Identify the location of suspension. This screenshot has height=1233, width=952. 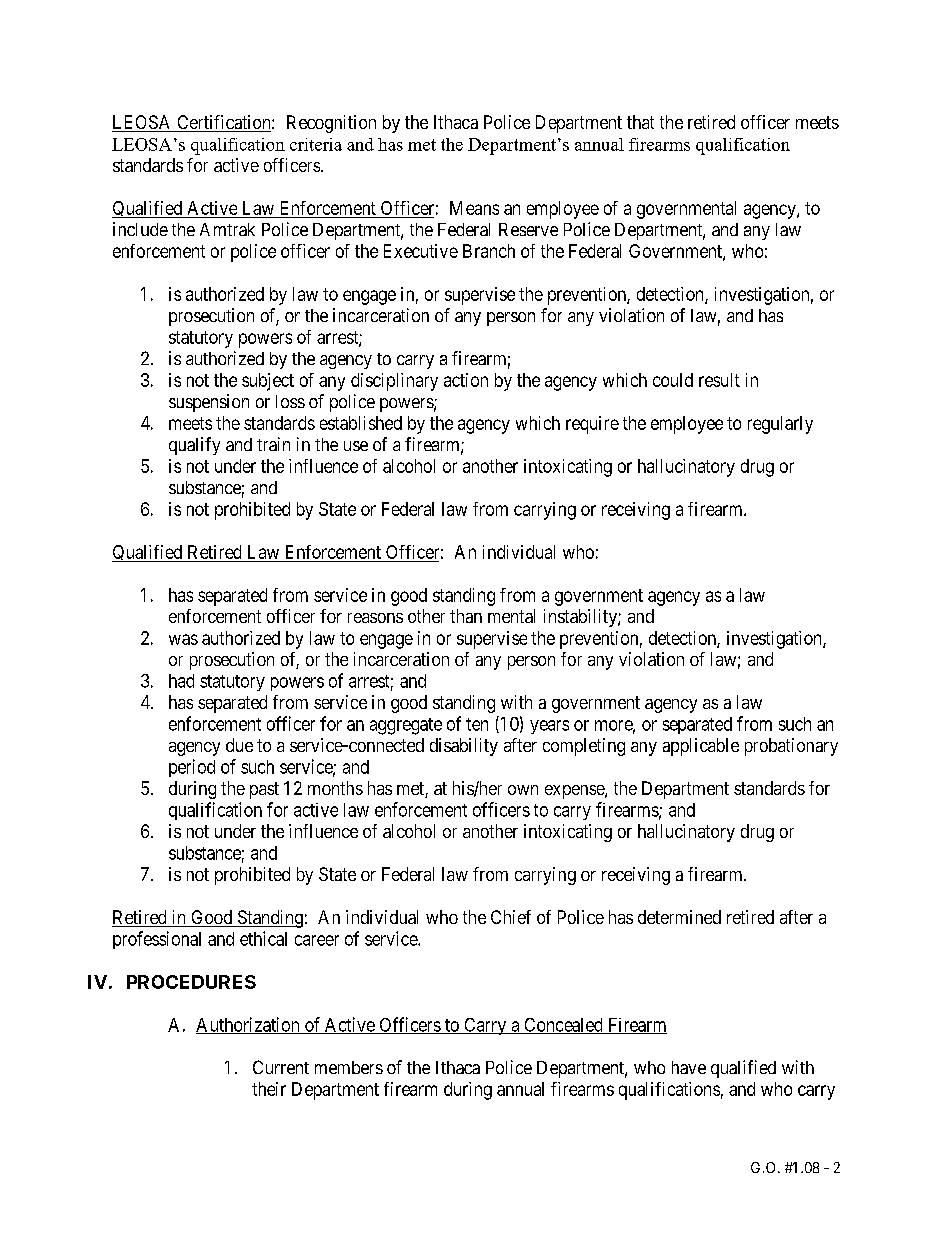
(209, 403).
